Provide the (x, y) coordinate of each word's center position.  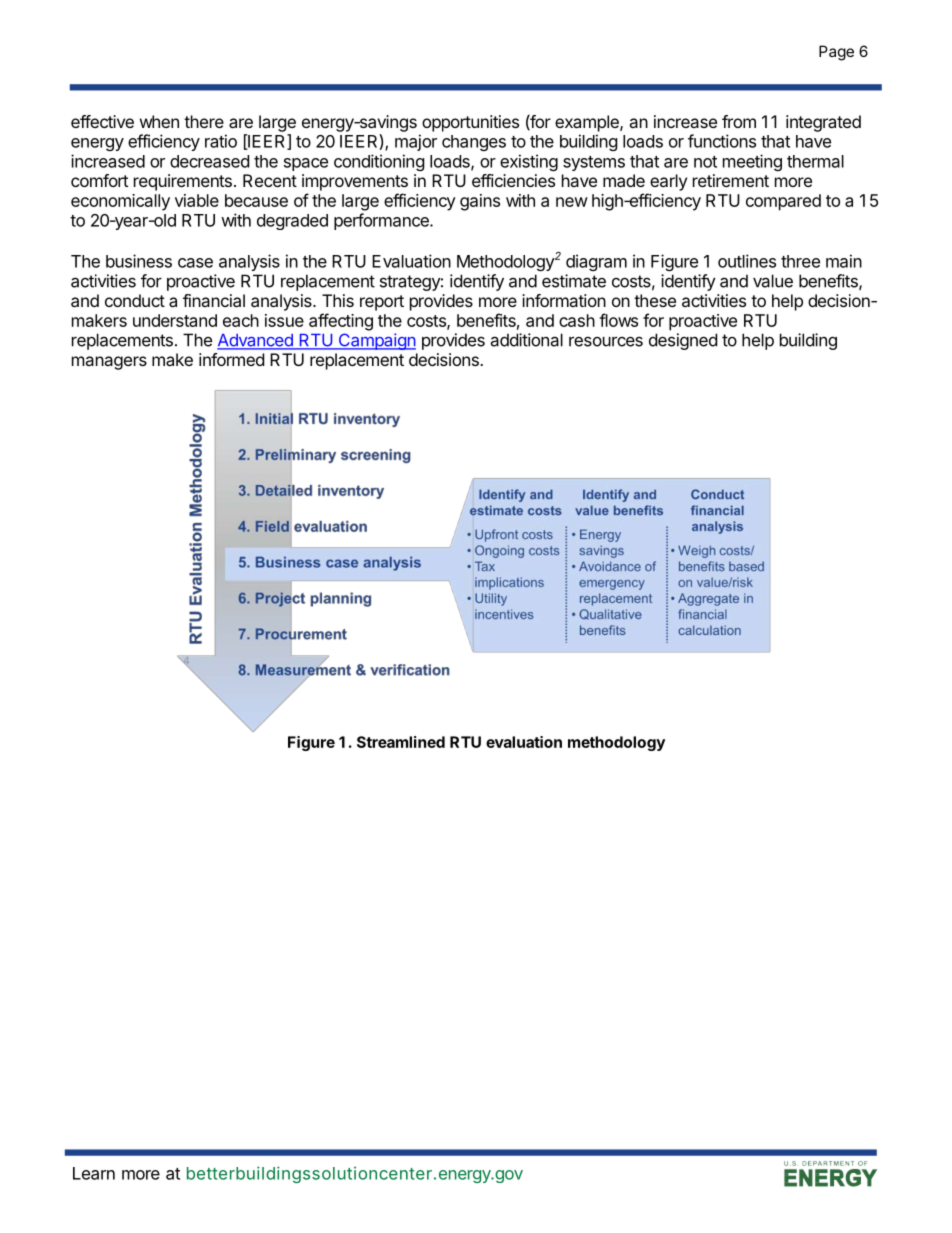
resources (606, 341)
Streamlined (401, 742)
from (739, 121)
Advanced (256, 341)
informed (231, 359)
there (204, 121)
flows (618, 320)
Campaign (376, 341)
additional (526, 340)
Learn (94, 1173)
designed (683, 341)
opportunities (470, 123)
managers (109, 363)
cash (577, 320)
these (655, 300)
